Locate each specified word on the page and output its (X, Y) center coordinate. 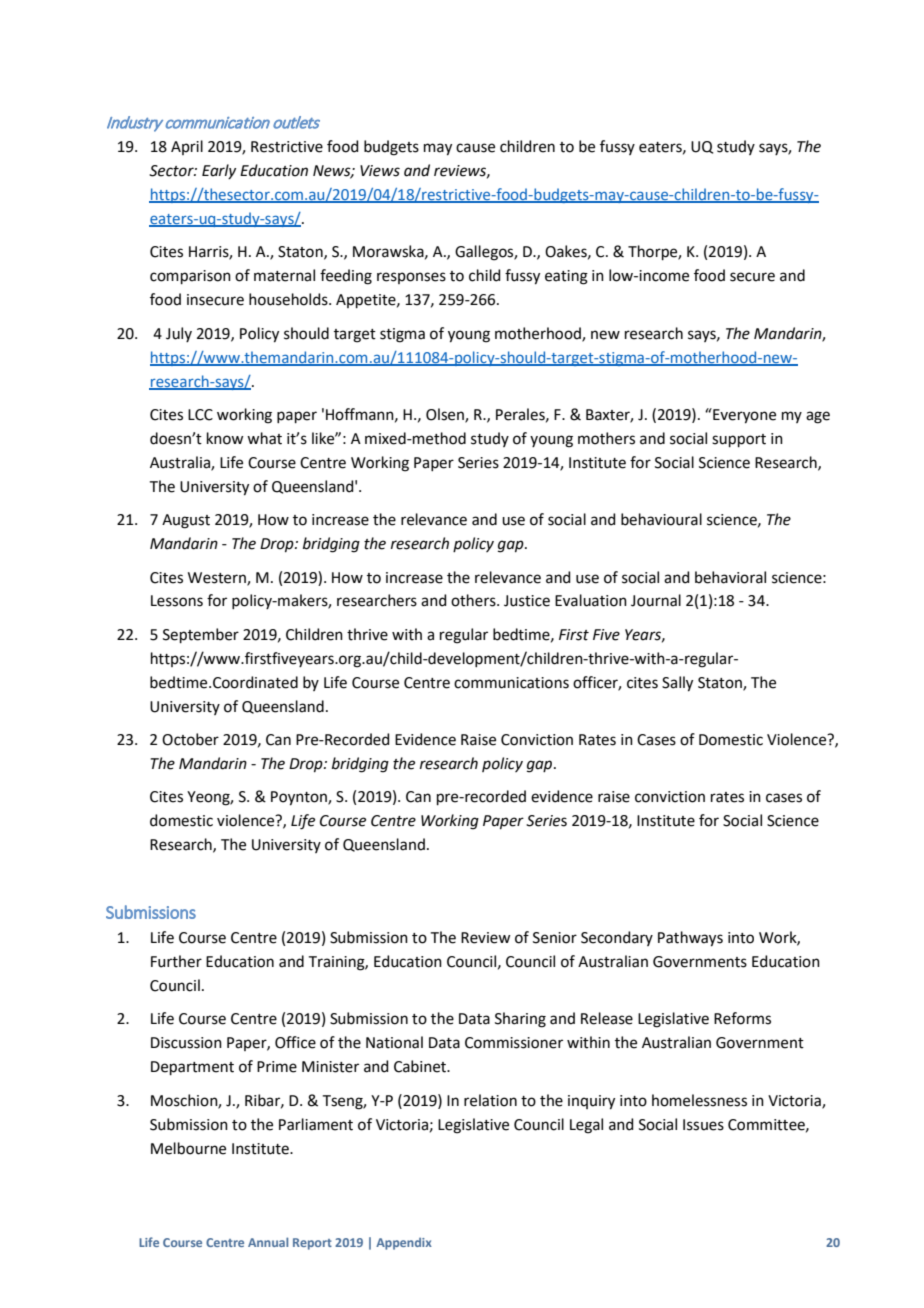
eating (566, 277)
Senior (555, 938)
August (186, 521)
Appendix (404, 1244)
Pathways (690, 939)
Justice (527, 601)
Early (219, 171)
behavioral (730, 577)
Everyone (743, 416)
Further (176, 961)
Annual (268, 1242)
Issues (703, 1125)
